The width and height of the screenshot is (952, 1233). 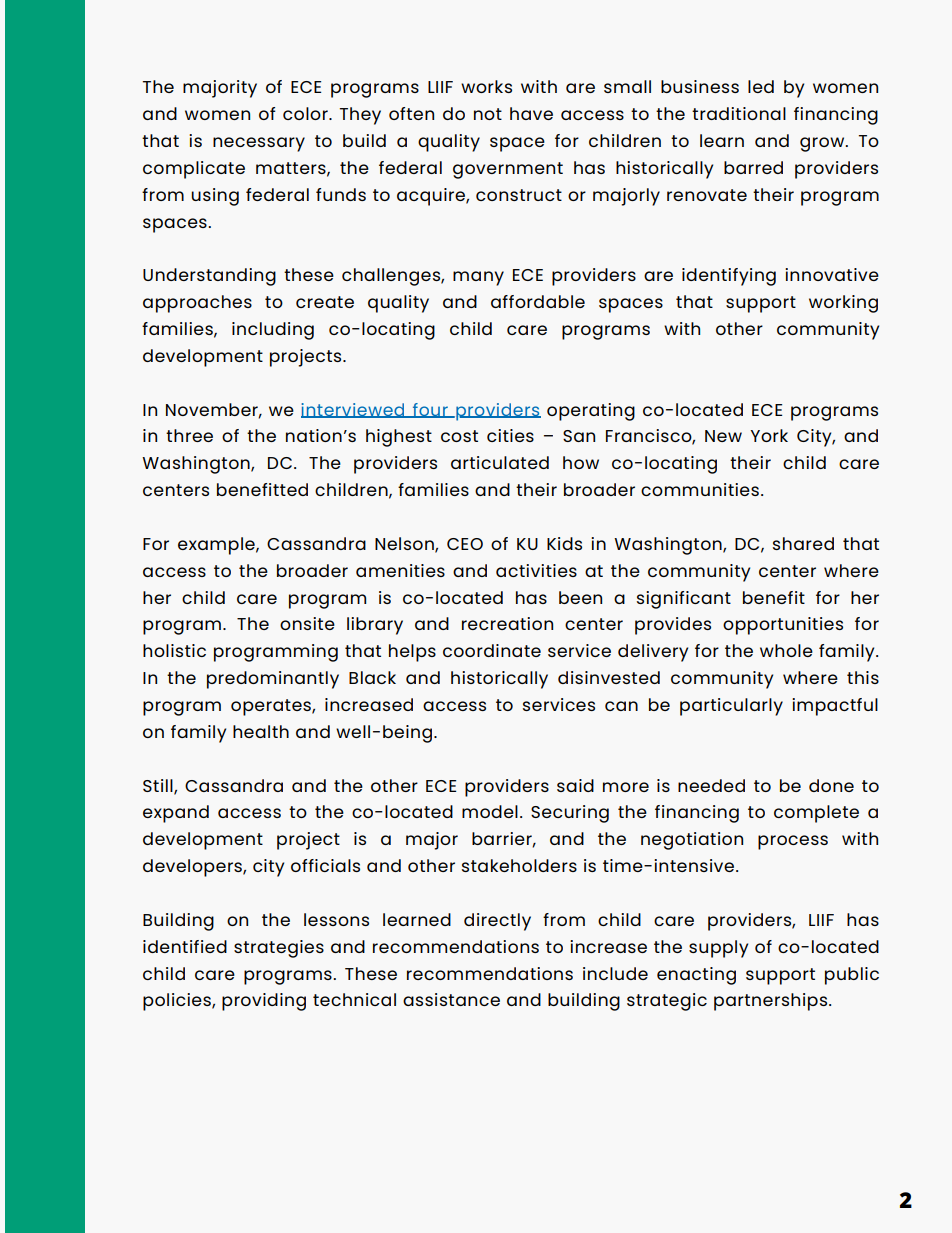 I want to click on CEO, so click(x=465, y=544).
